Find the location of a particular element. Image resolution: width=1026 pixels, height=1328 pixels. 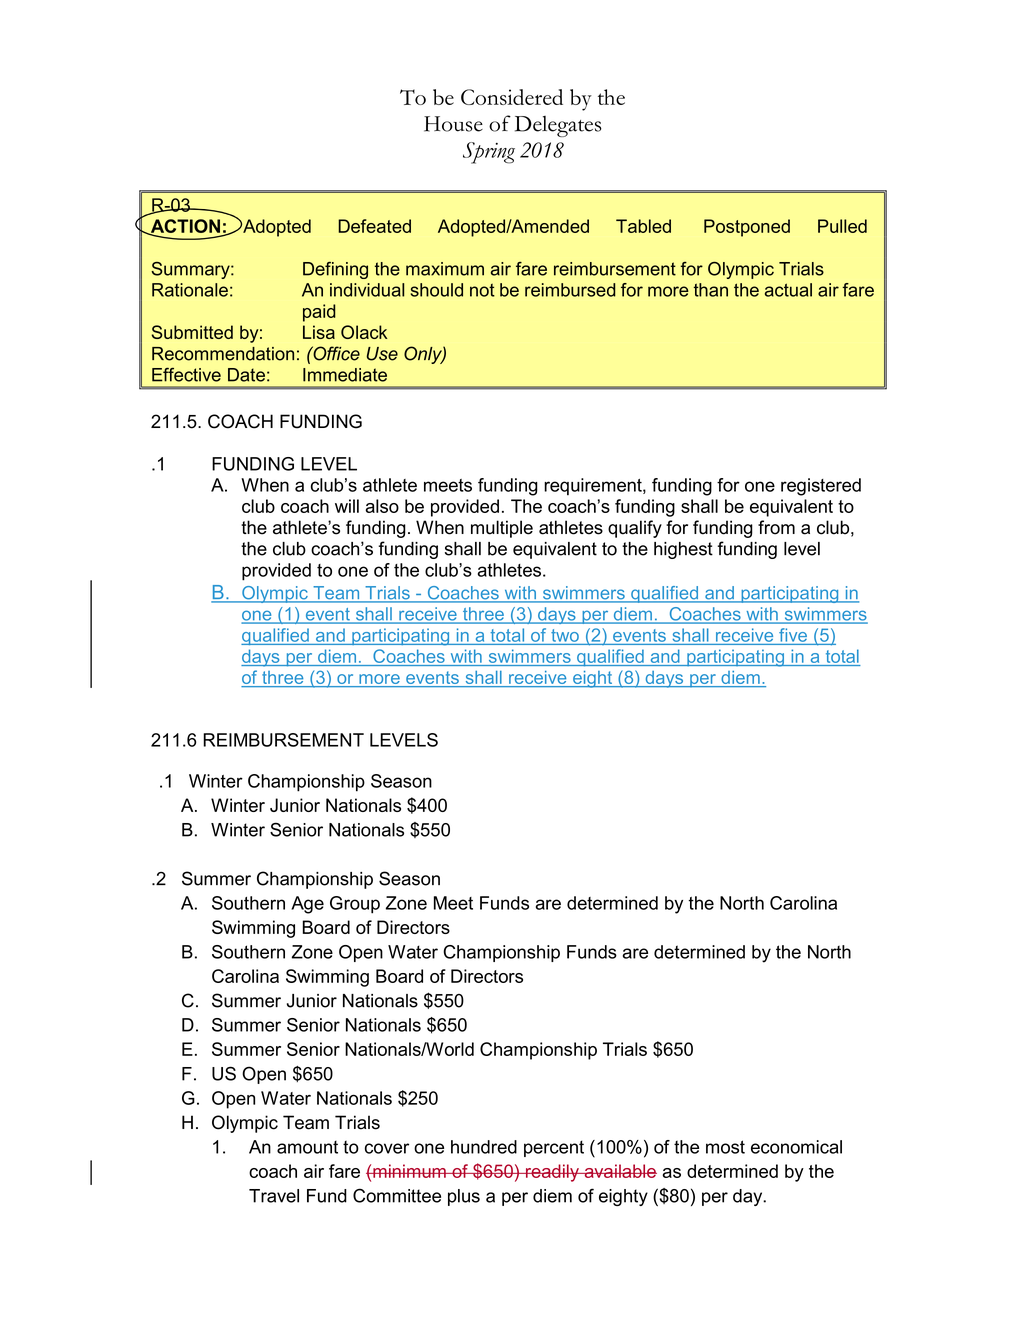

five is located at coordinates (793, 635).
